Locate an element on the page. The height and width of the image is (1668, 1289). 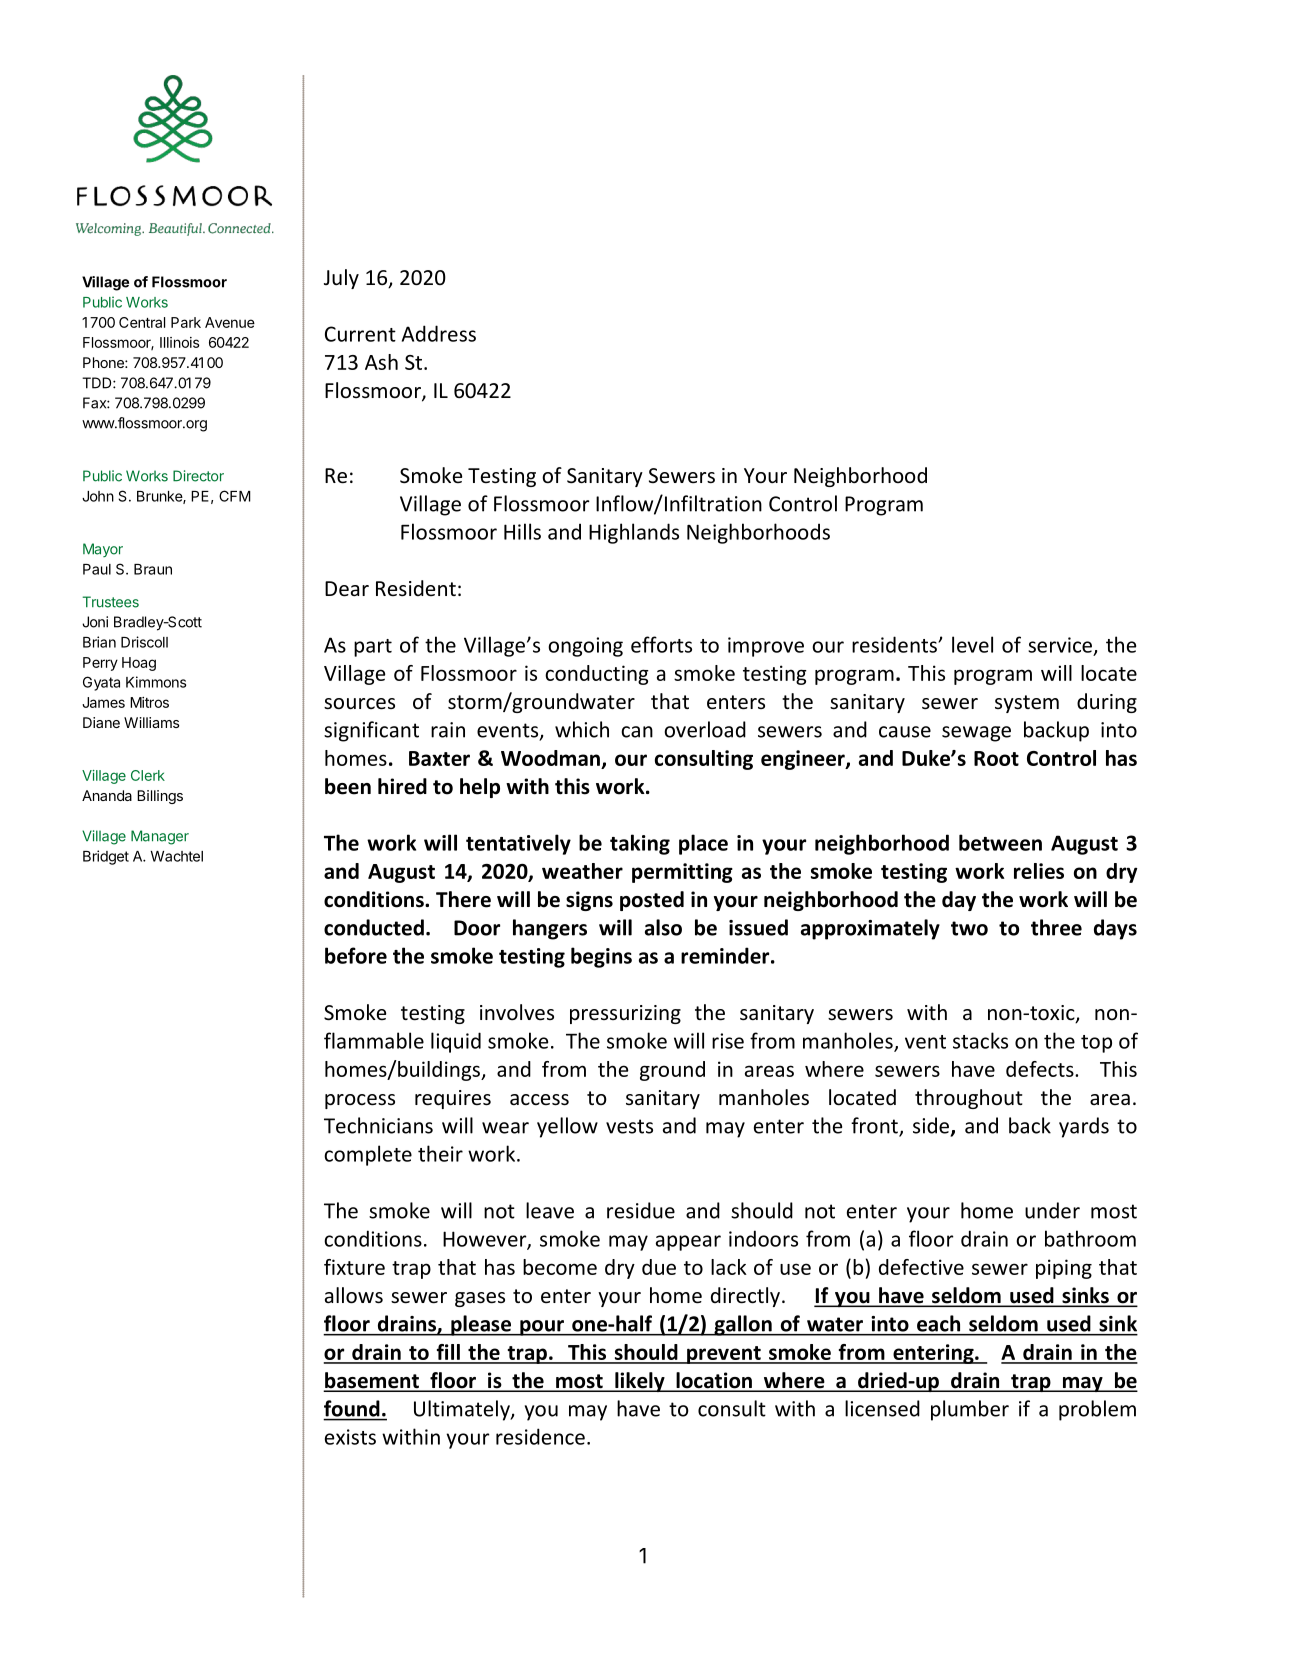
weather is located at coordinates (582, 871).
